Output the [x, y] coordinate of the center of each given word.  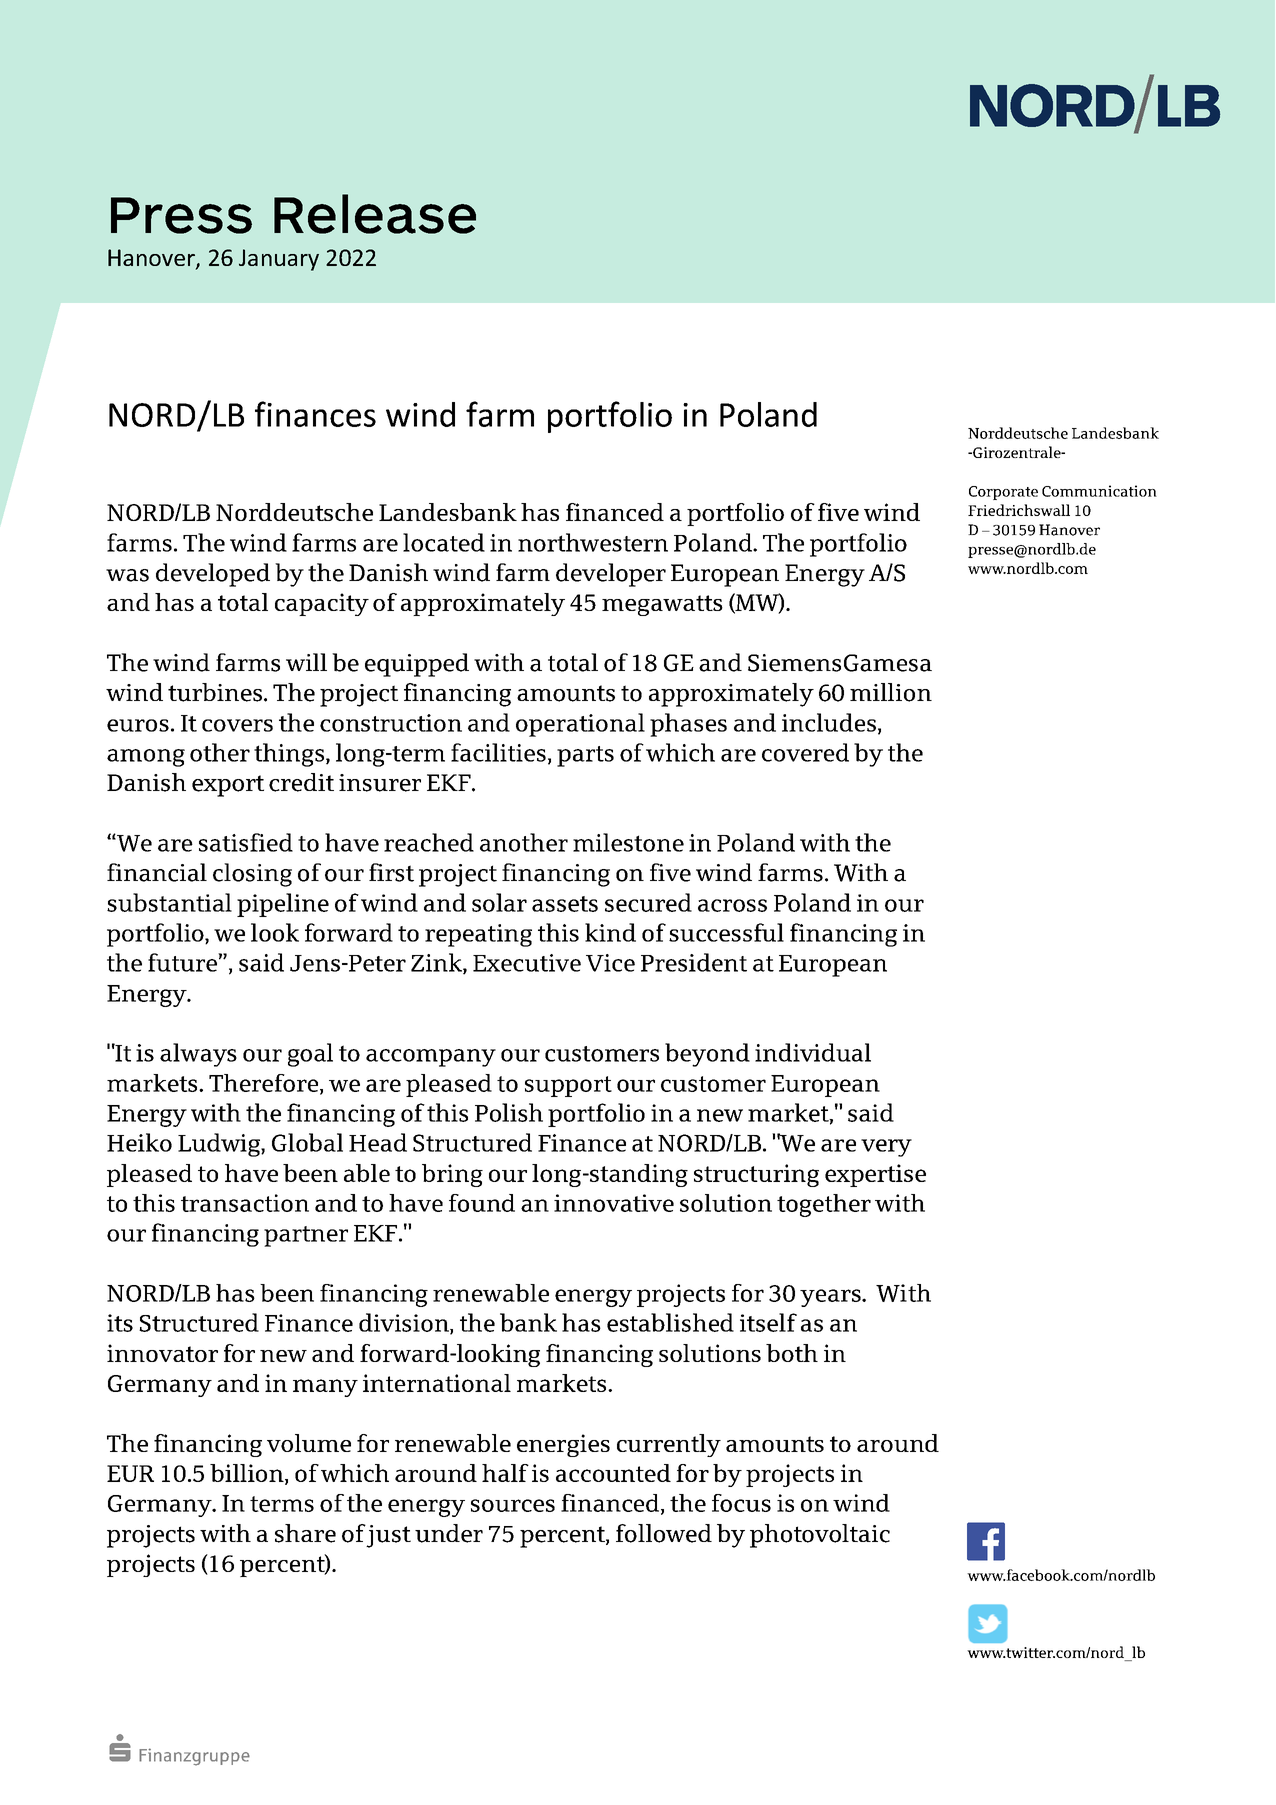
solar [499, 902]
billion [248, 1474]
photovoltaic [820, 1536]
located [444, 542]
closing [252, 875]
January [279, 260]
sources [513, 1505]
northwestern [593, 542]
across [732, 905]
